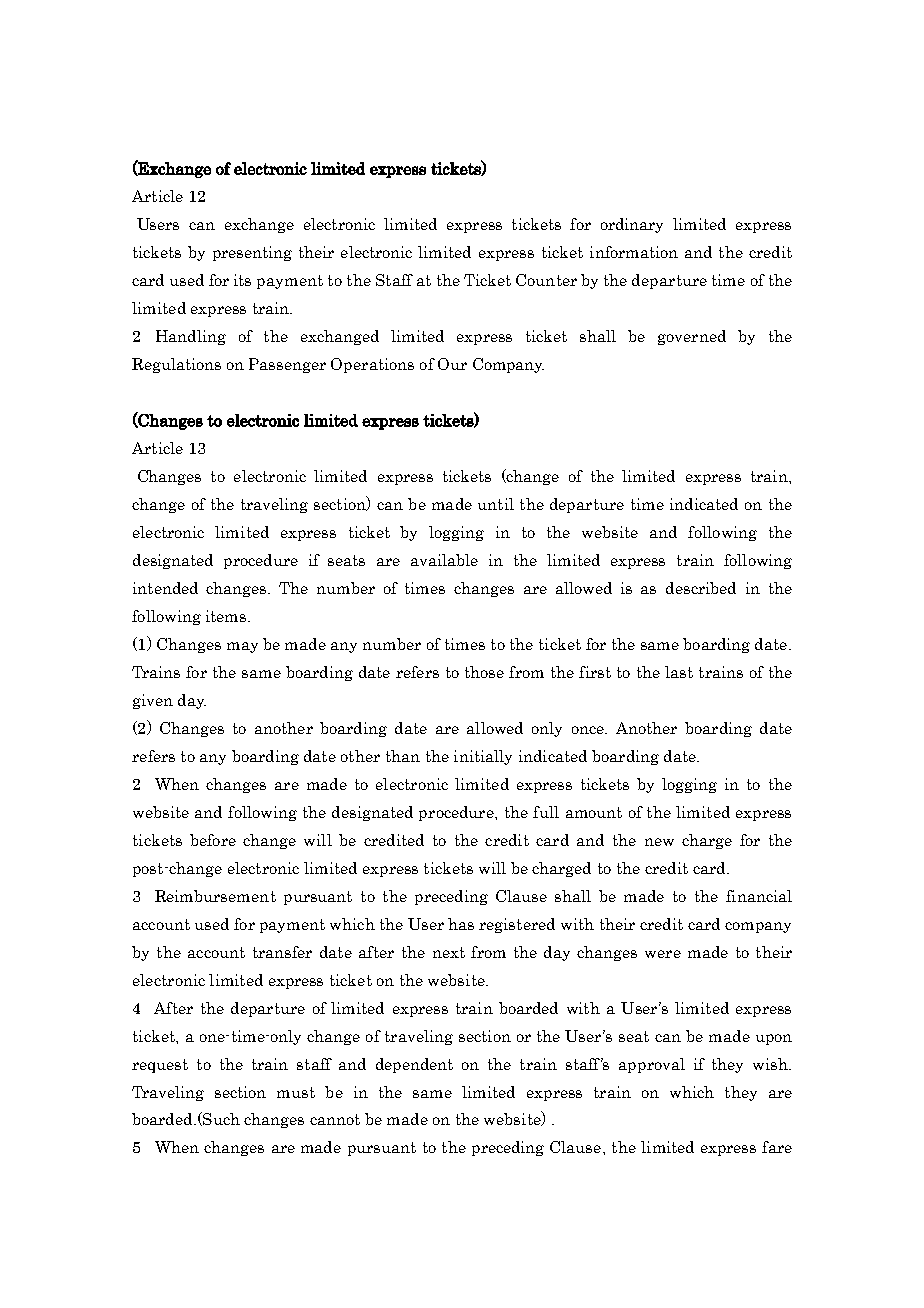 This screenshot has width=924, height=1308. I want to click on presenting, so click(252, 253).
